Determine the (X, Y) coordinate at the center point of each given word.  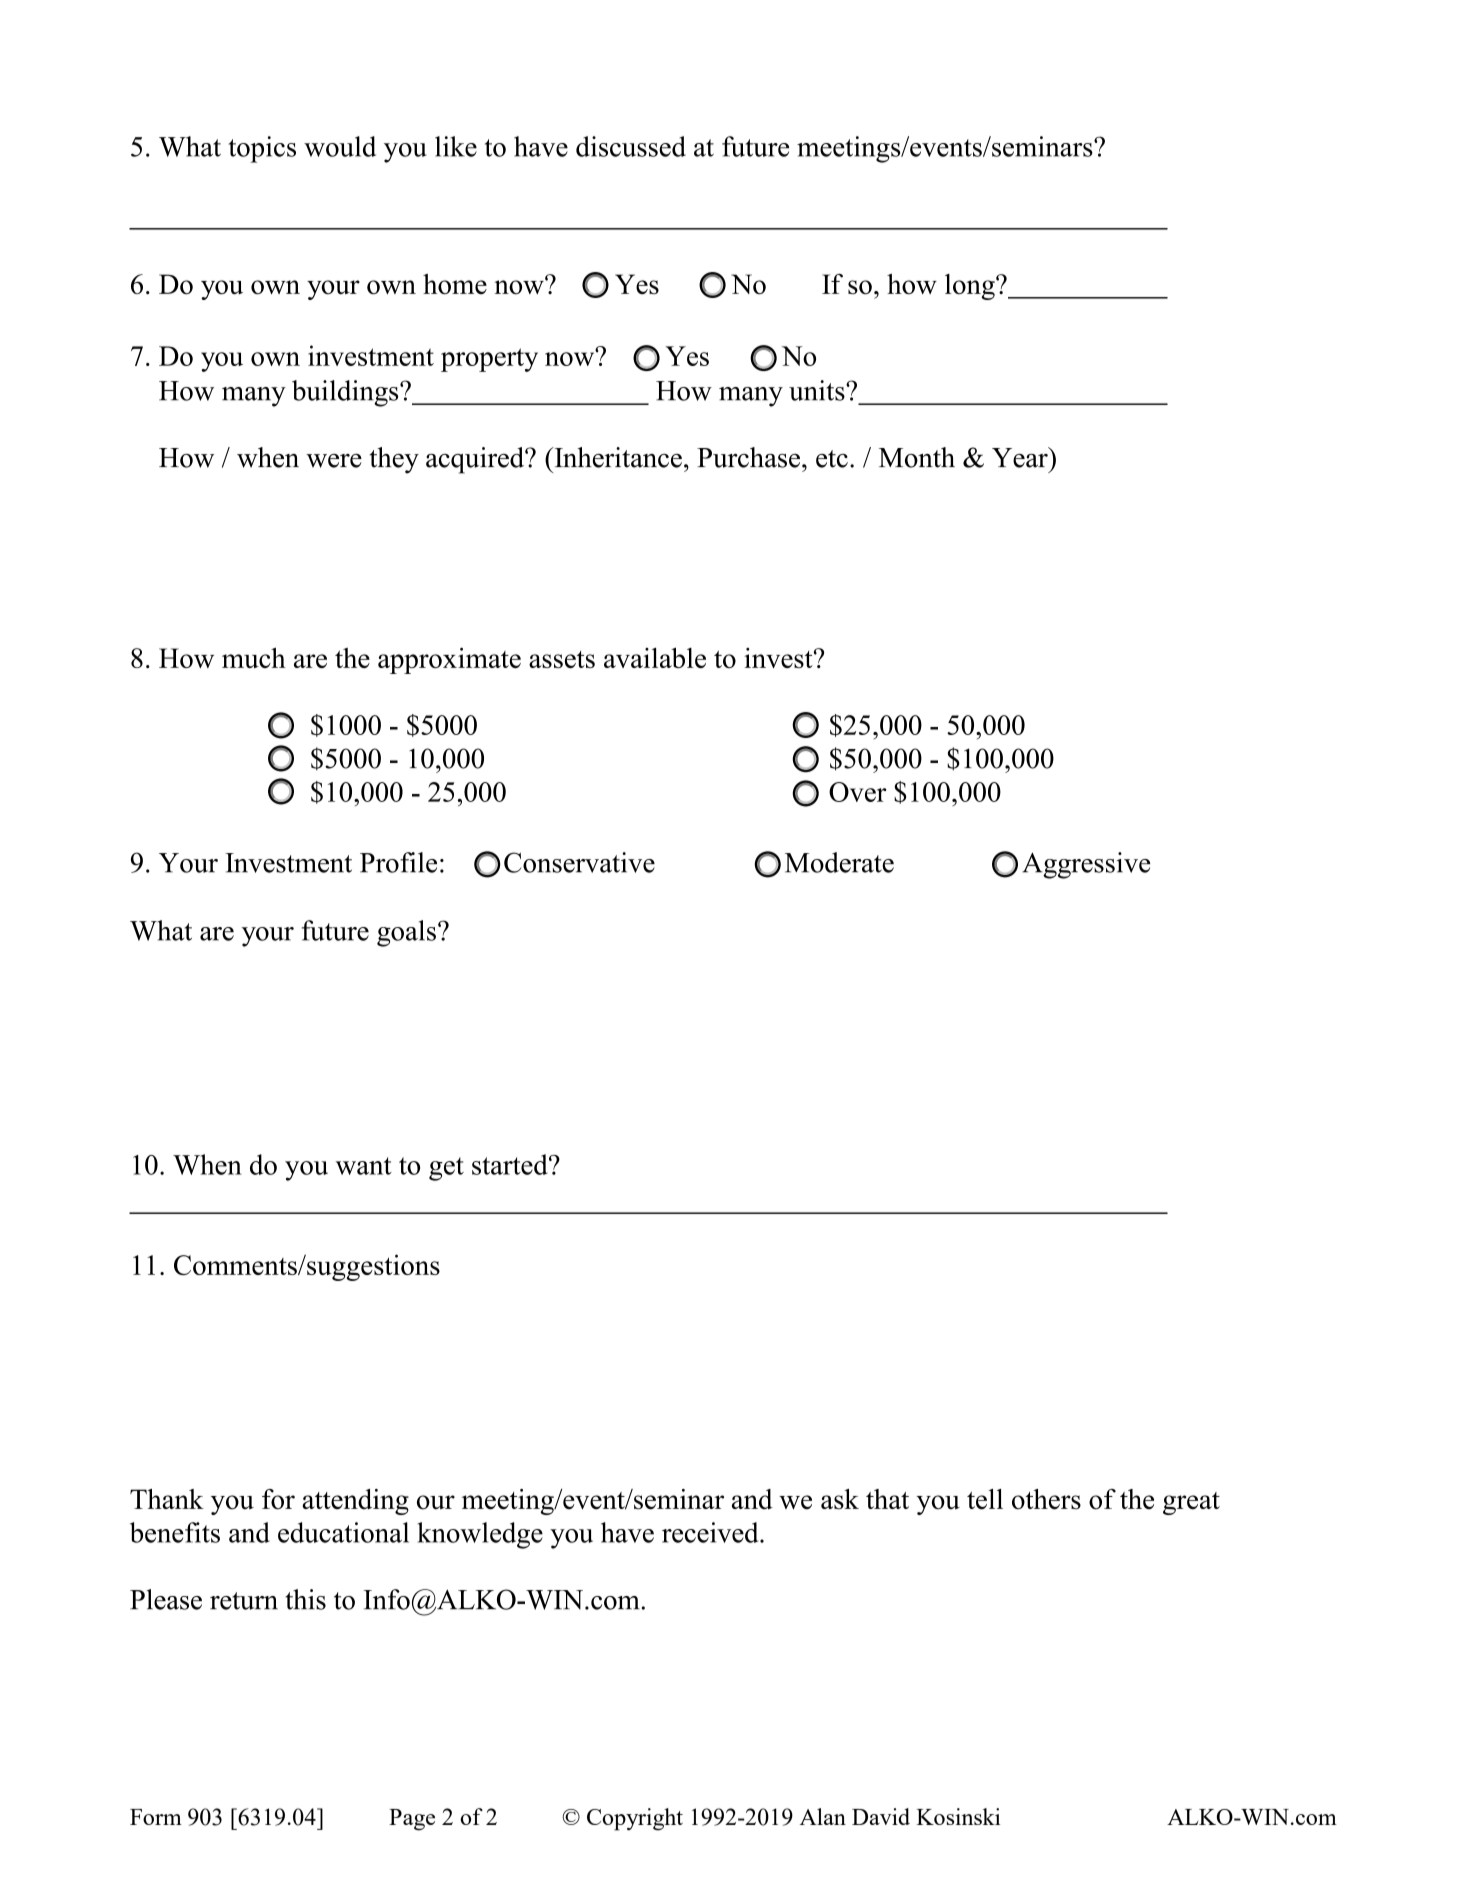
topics (262, 149)
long (971, 287)
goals (406, 933)
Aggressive (1086, 865)
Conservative (579, 862)
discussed (631, 146)
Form (156, 1817)
